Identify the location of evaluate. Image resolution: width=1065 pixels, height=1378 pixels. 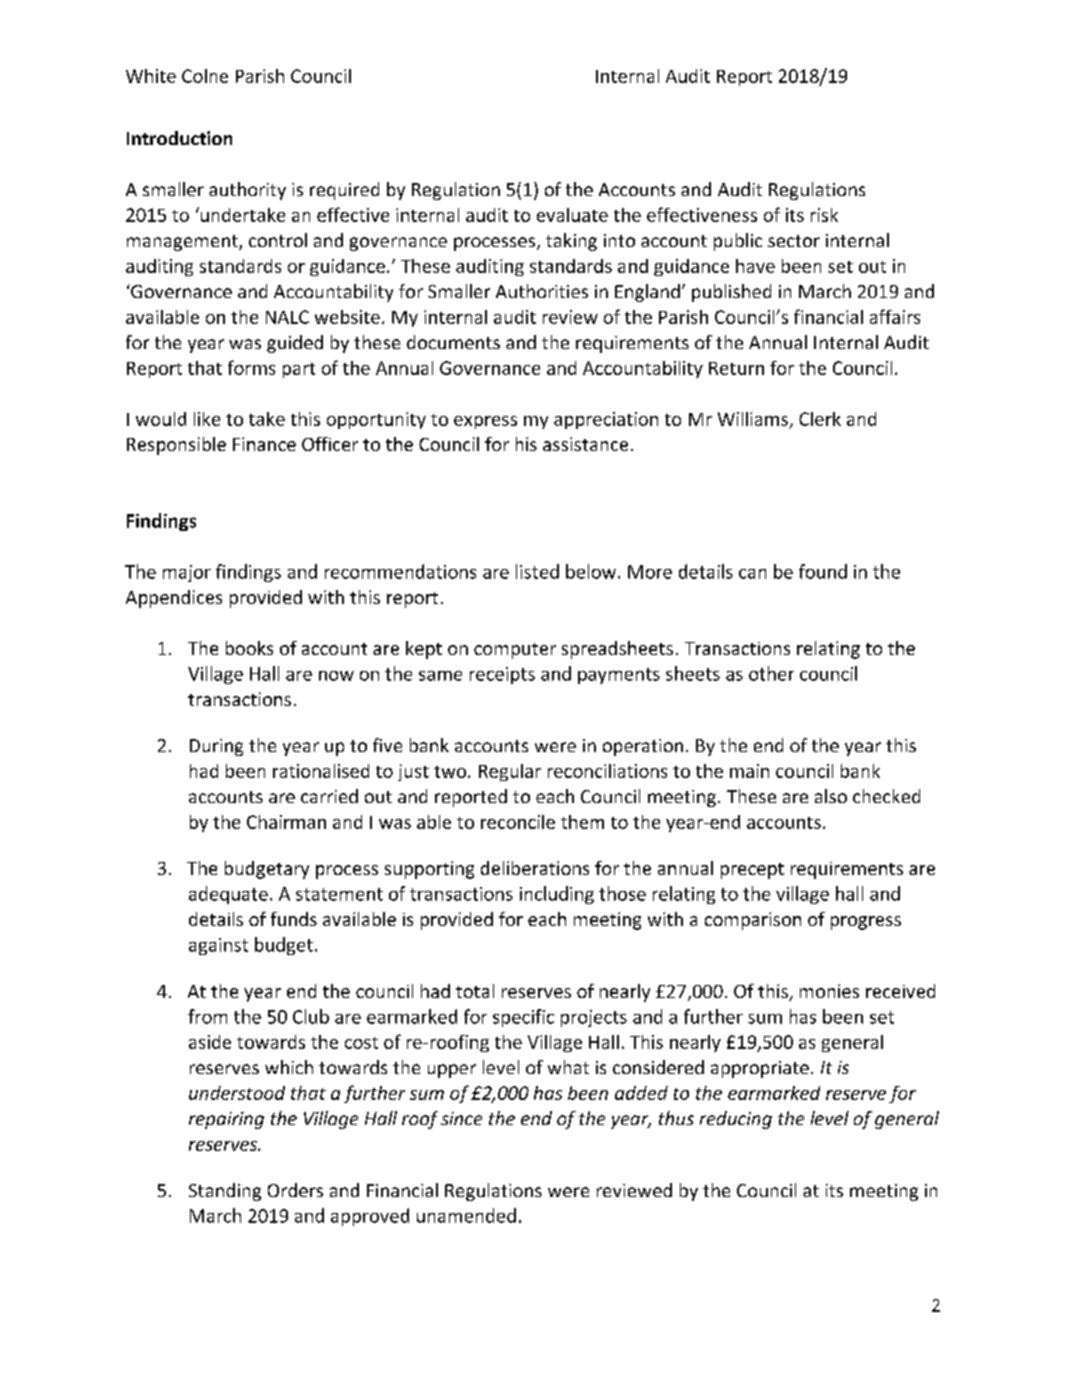
(572, 215).
